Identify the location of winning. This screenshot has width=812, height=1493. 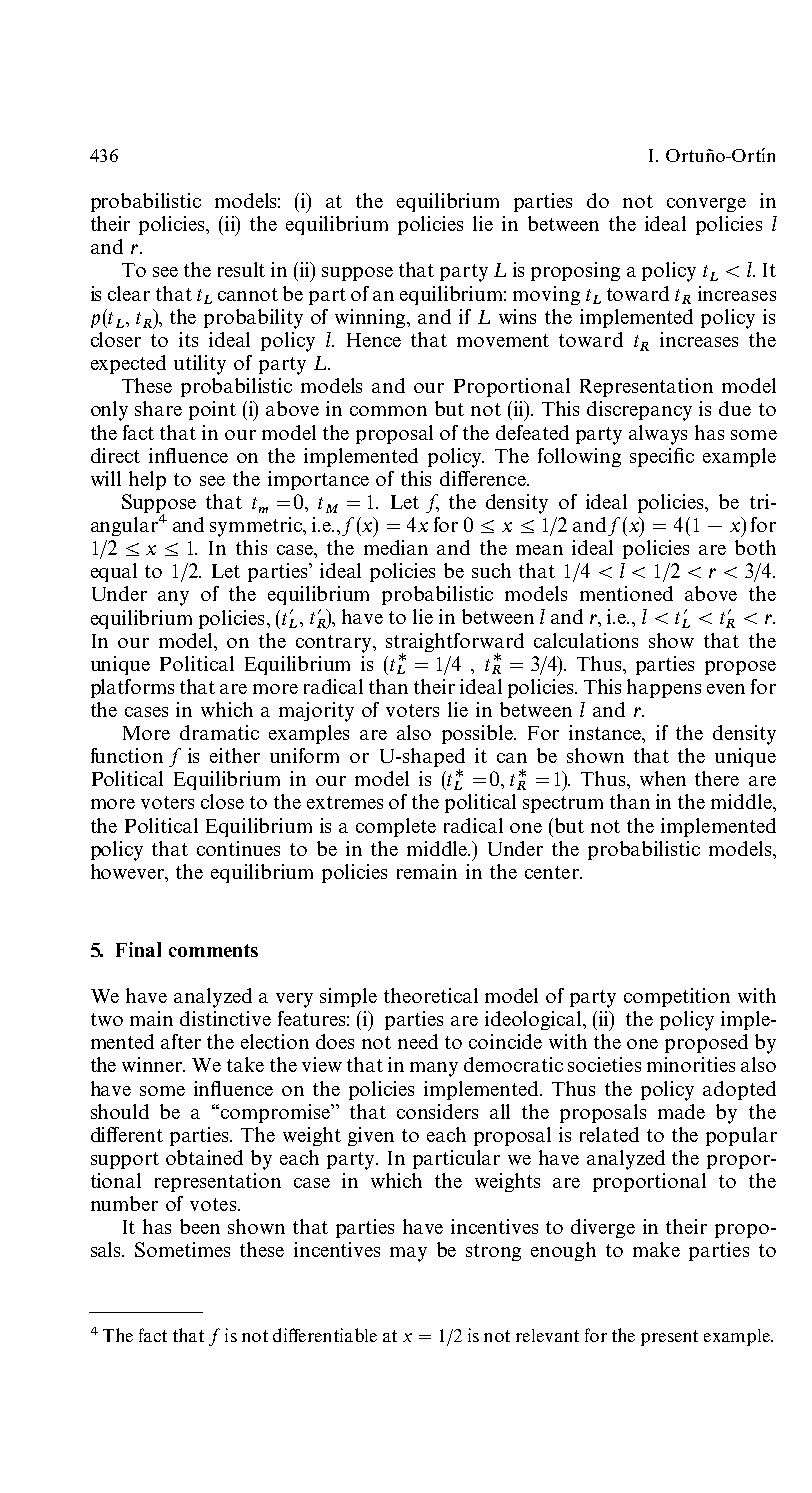
(372, 318).
